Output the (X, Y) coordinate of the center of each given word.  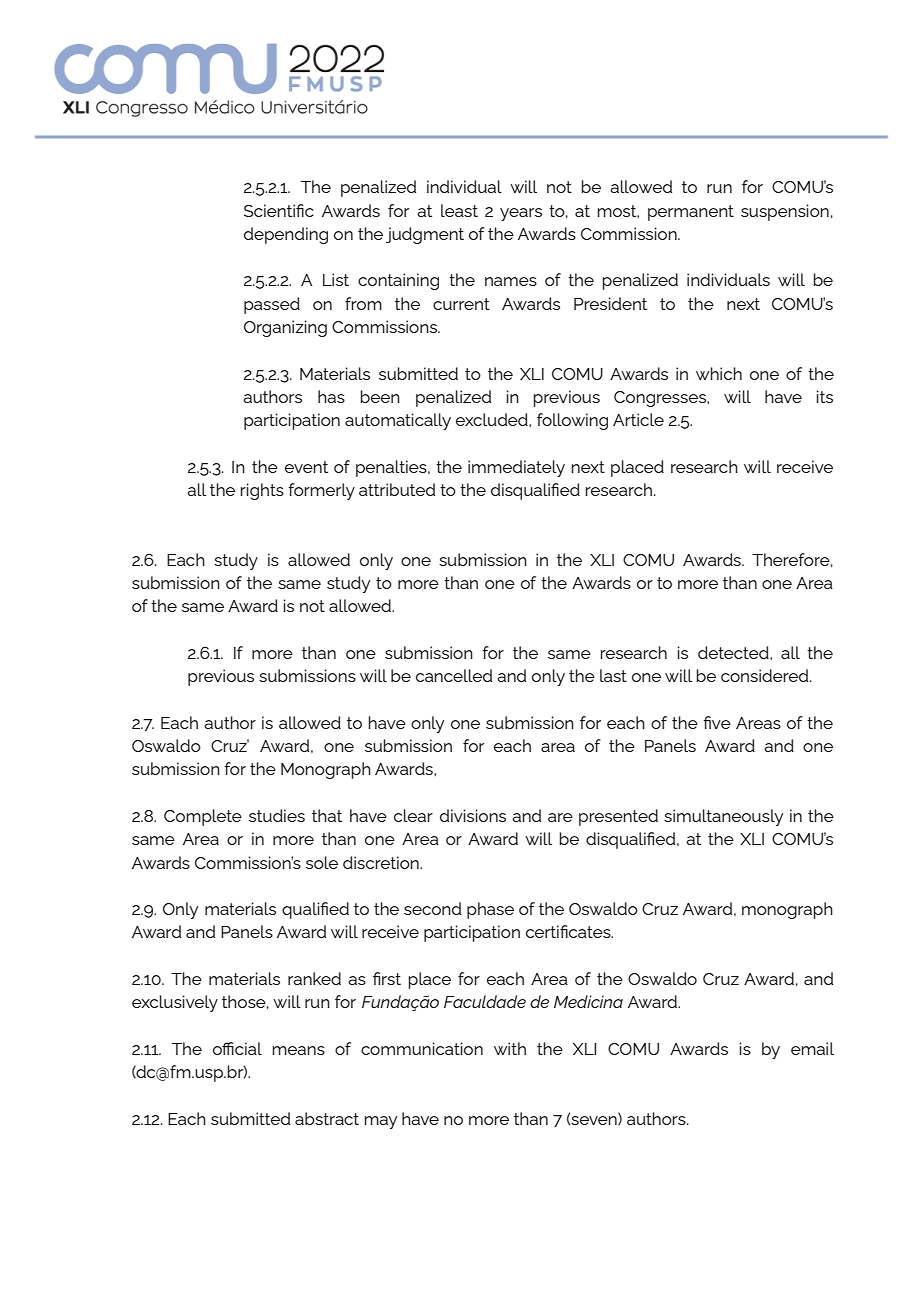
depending (286, 235)
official (237, 1048)
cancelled (454, 675)
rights (262, 491)
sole (322, 862)
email (812, 1048)
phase (490, 910)
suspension (785, 212)
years (521, 214)
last (613, 675)
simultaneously (723, 817)
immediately (516, 468)
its (825, 396)
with (510, 1048)
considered (766, 675)
